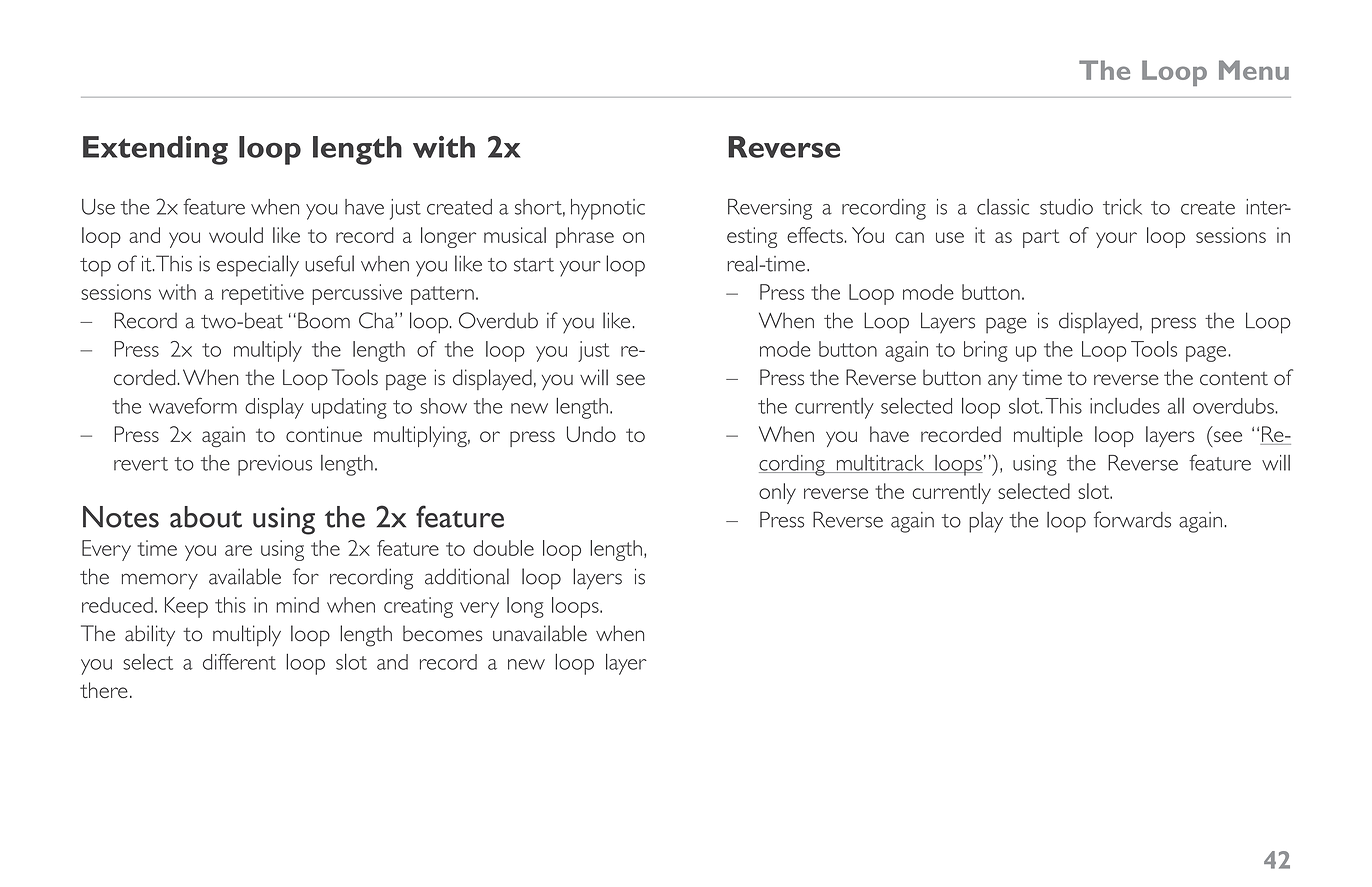 The height and width of the image is (887, 1372). I want to click on would, so click(236, 235).
